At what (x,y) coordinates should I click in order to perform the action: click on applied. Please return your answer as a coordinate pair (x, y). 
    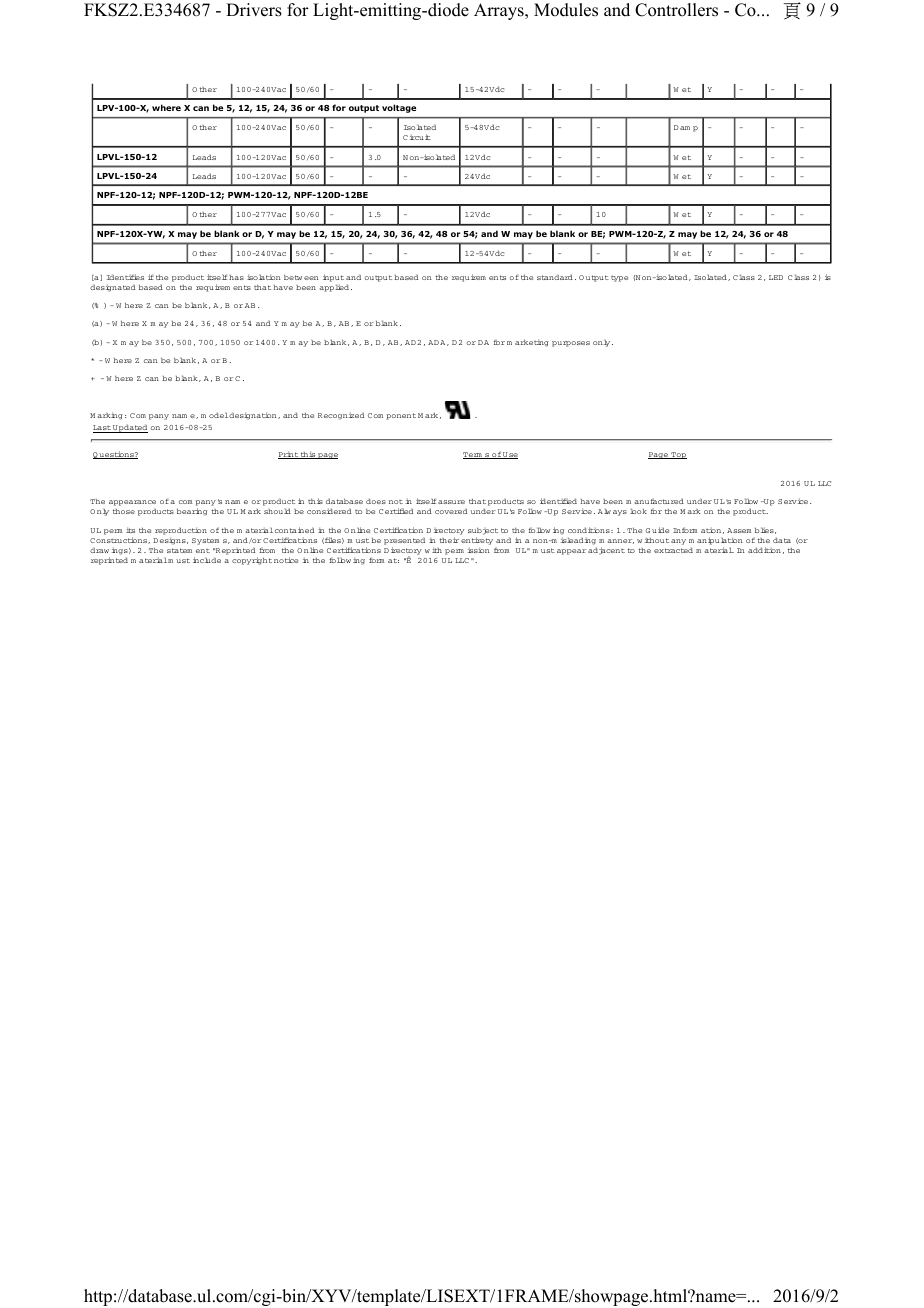
    Looking at the image, I should click on (334, 288).
